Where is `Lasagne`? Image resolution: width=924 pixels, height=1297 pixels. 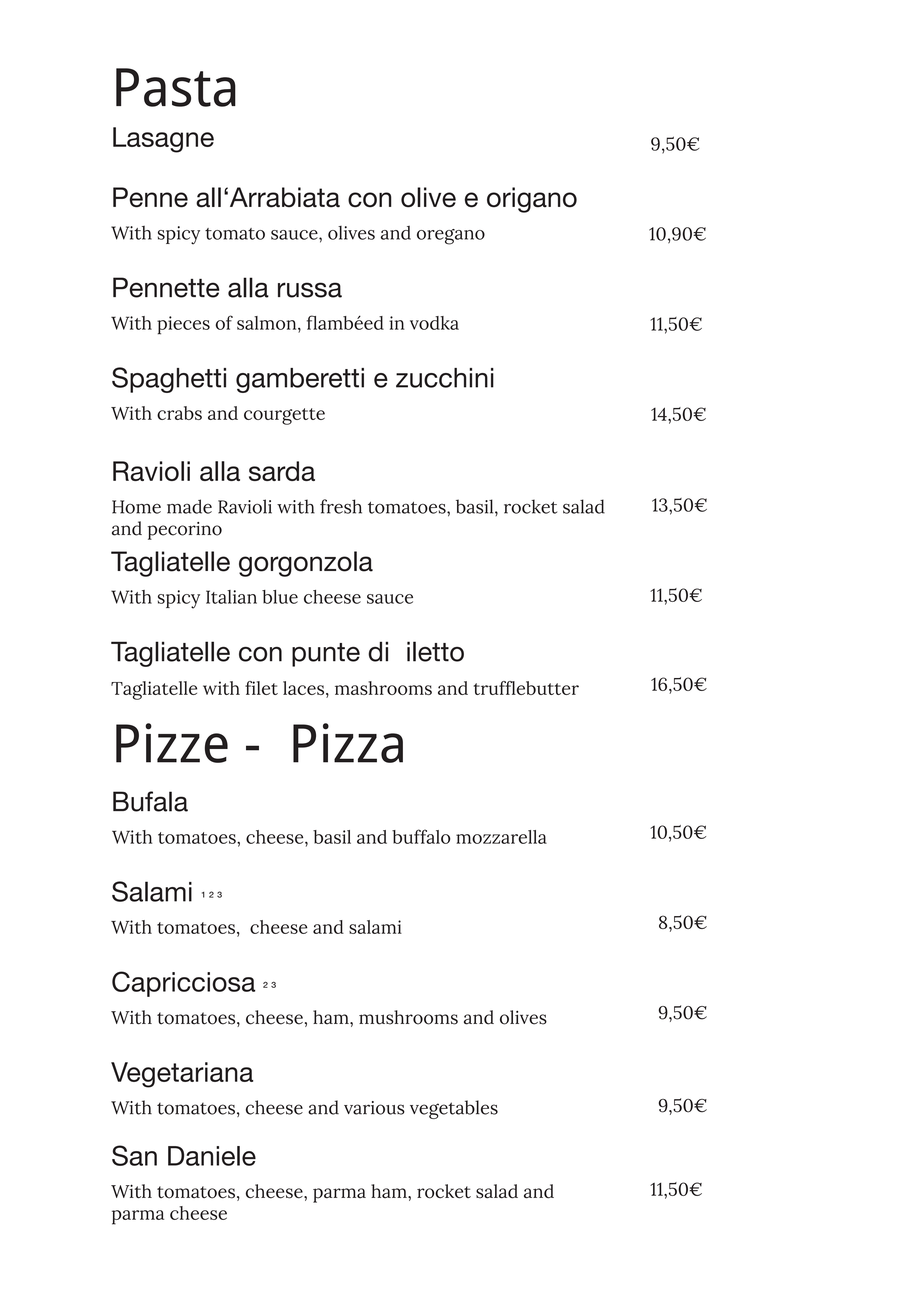
Lasagne is located at coordinates (163, 140).
